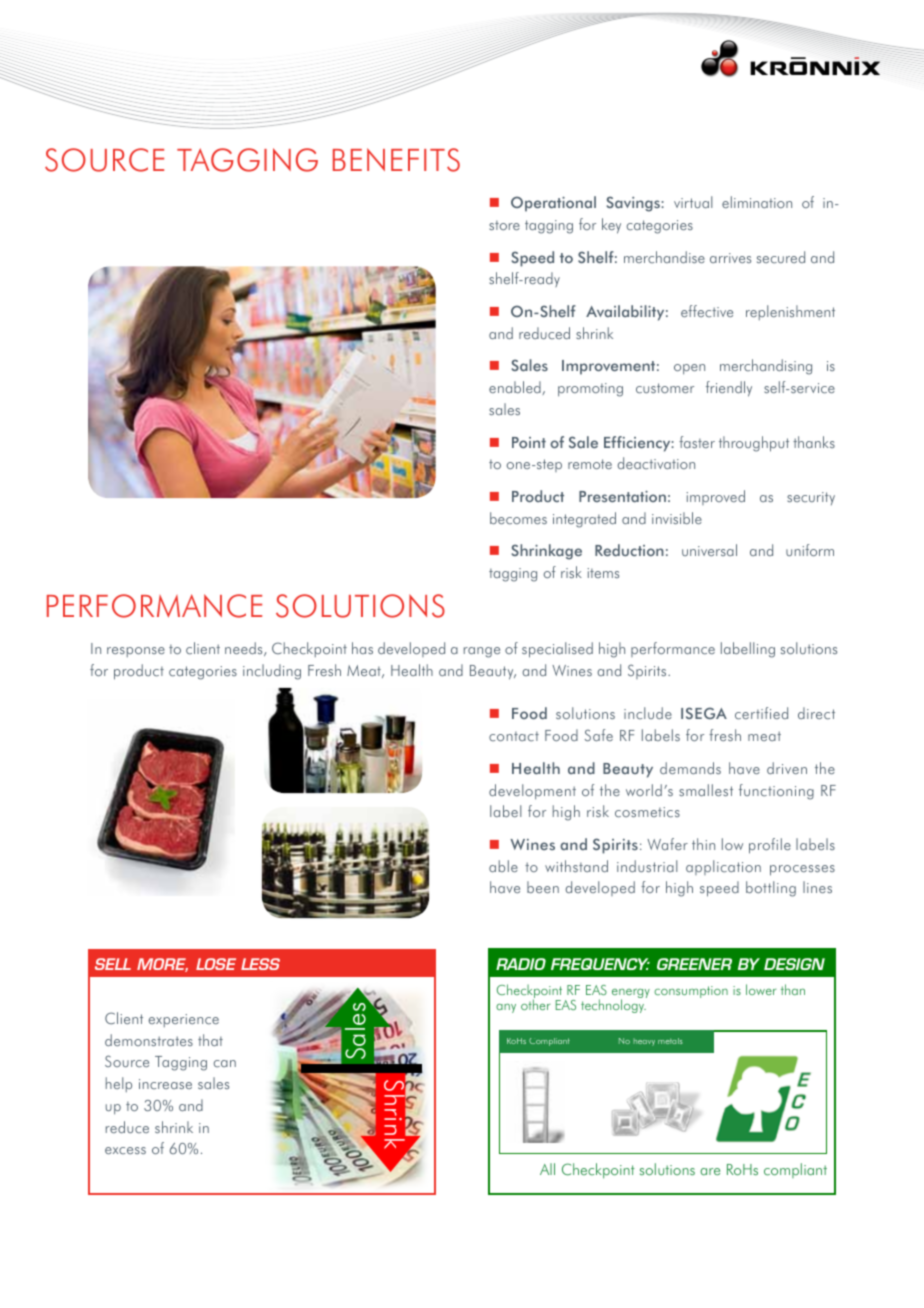  I want to click on elimination, so click(757, 202).
